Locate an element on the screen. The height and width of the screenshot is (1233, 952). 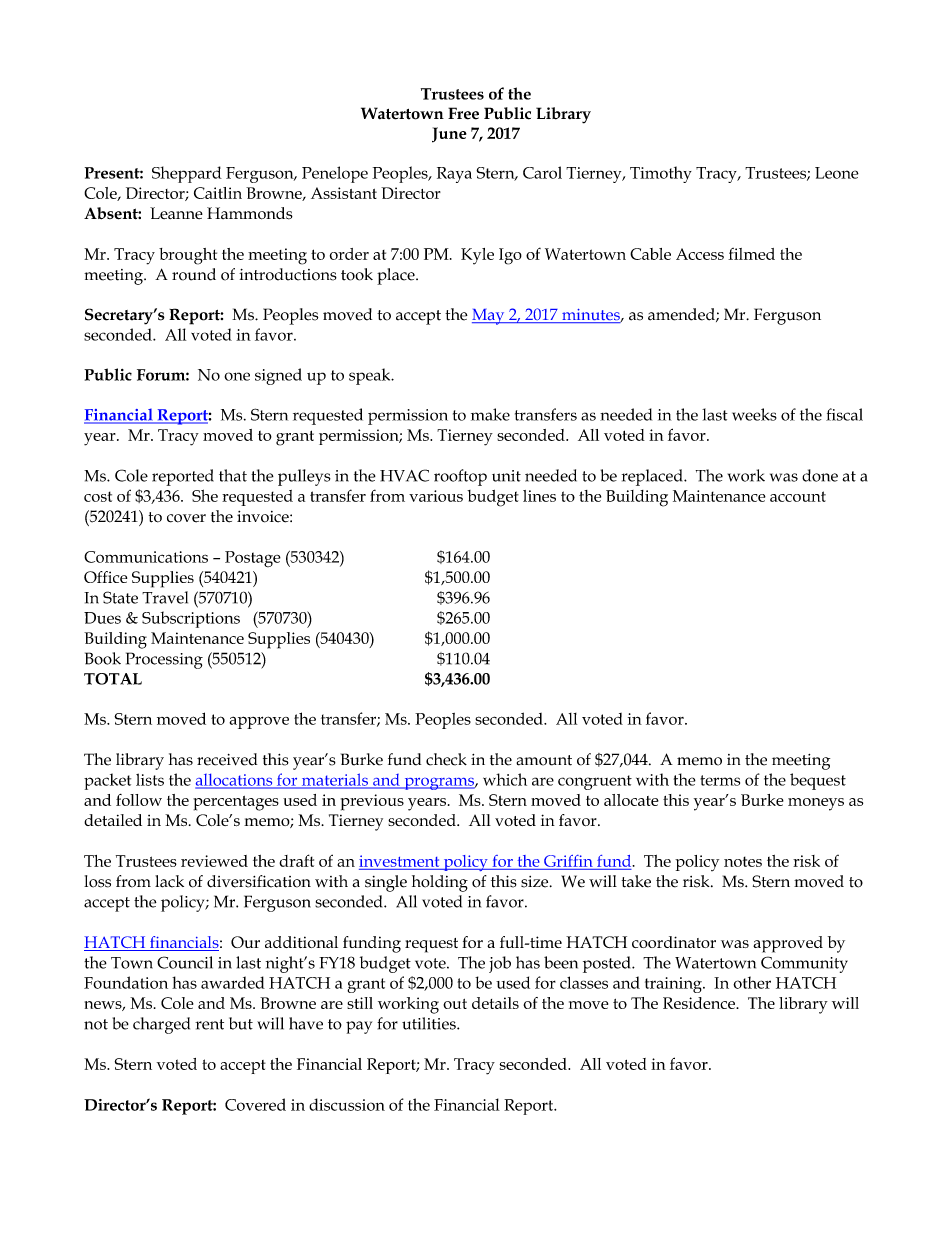
Sheppard is located at coordinates (187, 174).
